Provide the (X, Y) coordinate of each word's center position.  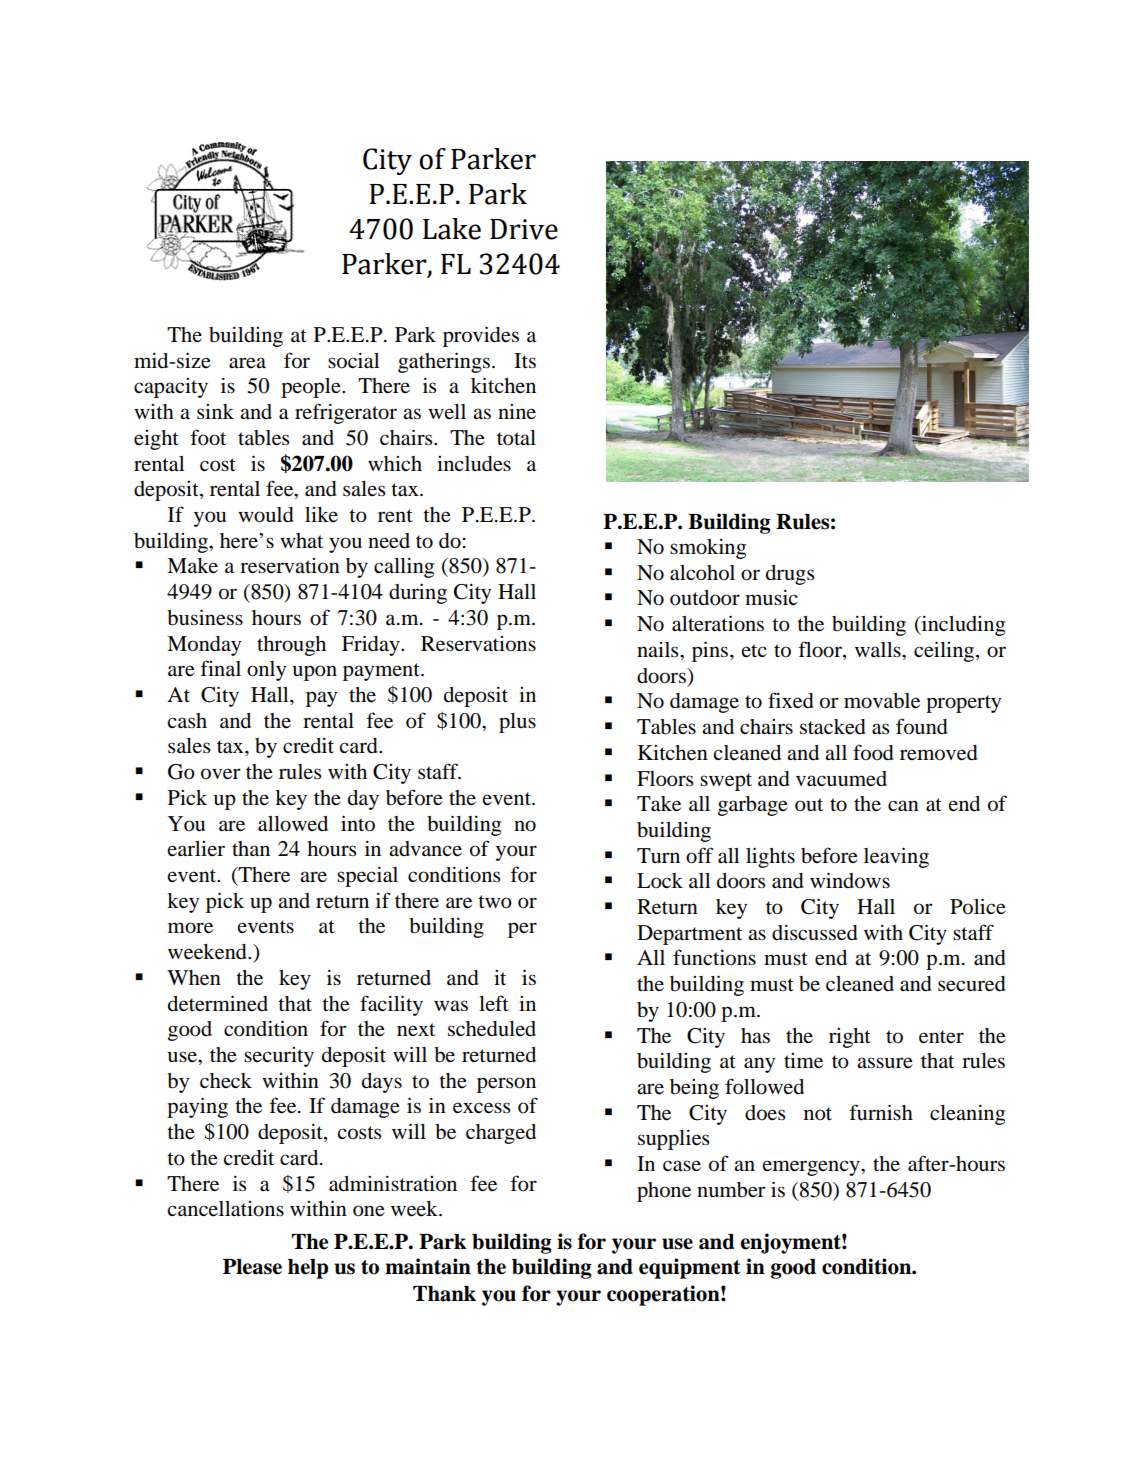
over (220, 774)
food (873, 752)
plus (517, 723)
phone (664, 1192)
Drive (524, 229)
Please (252, 1267)
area (247, 363)
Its (525, 361)
